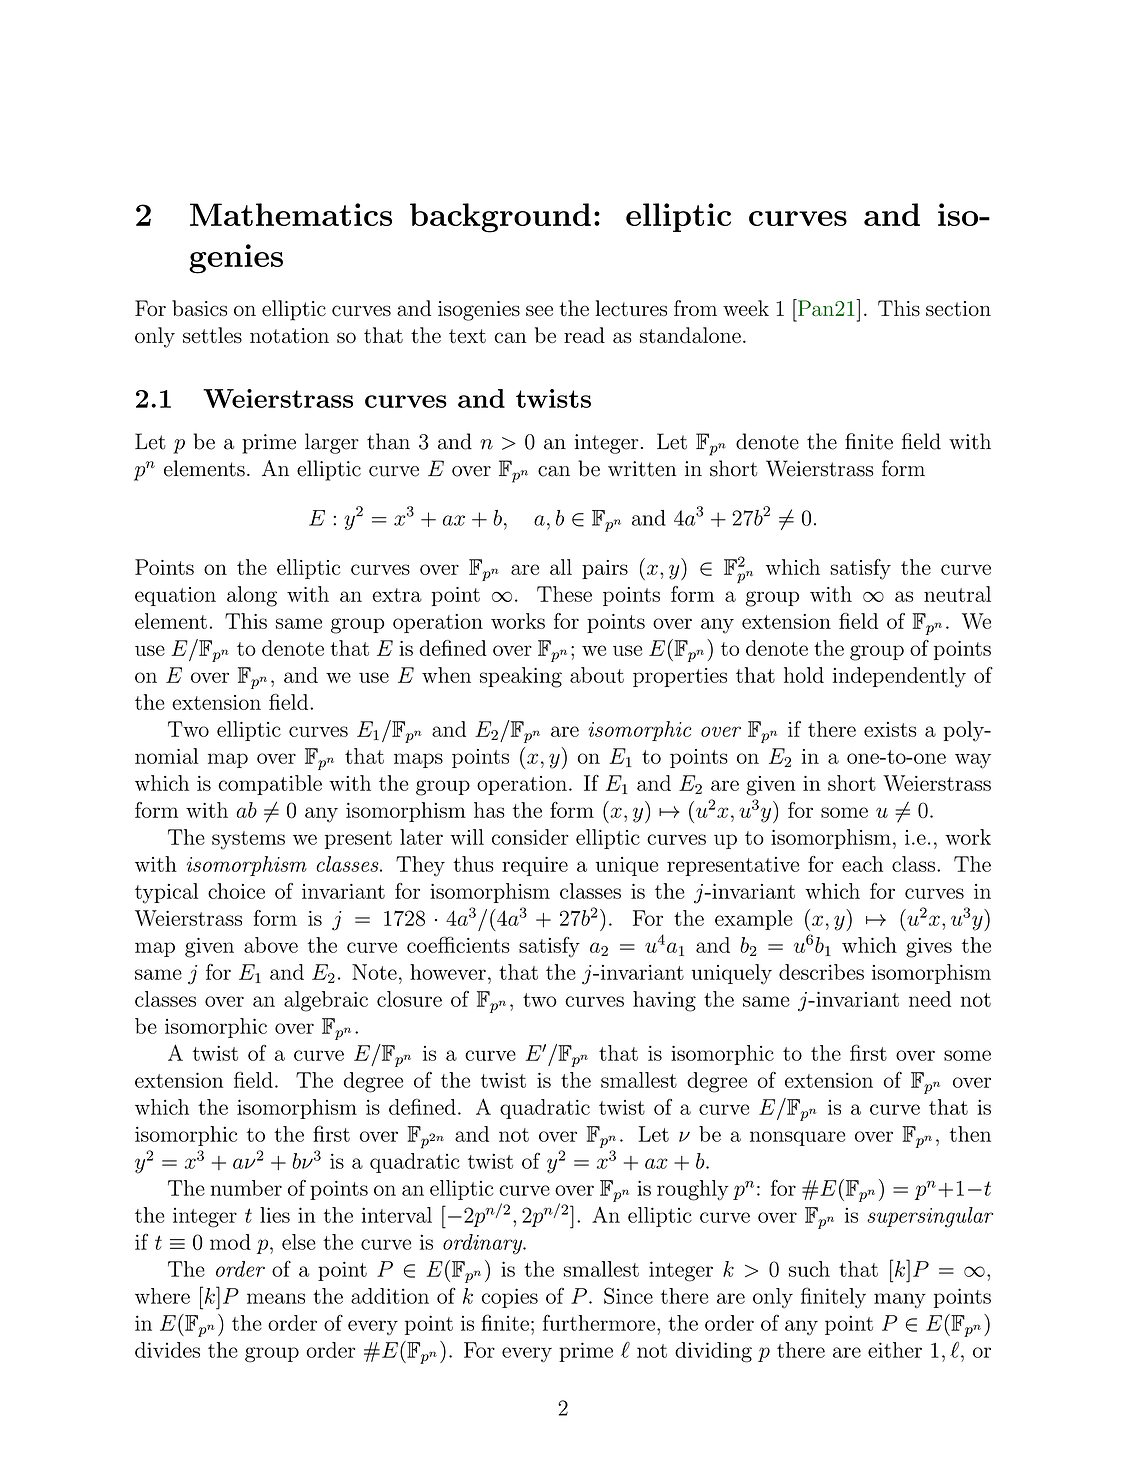 The width and height of the page is (1143, 1480). I want to click on having, so click(664, 1001).
